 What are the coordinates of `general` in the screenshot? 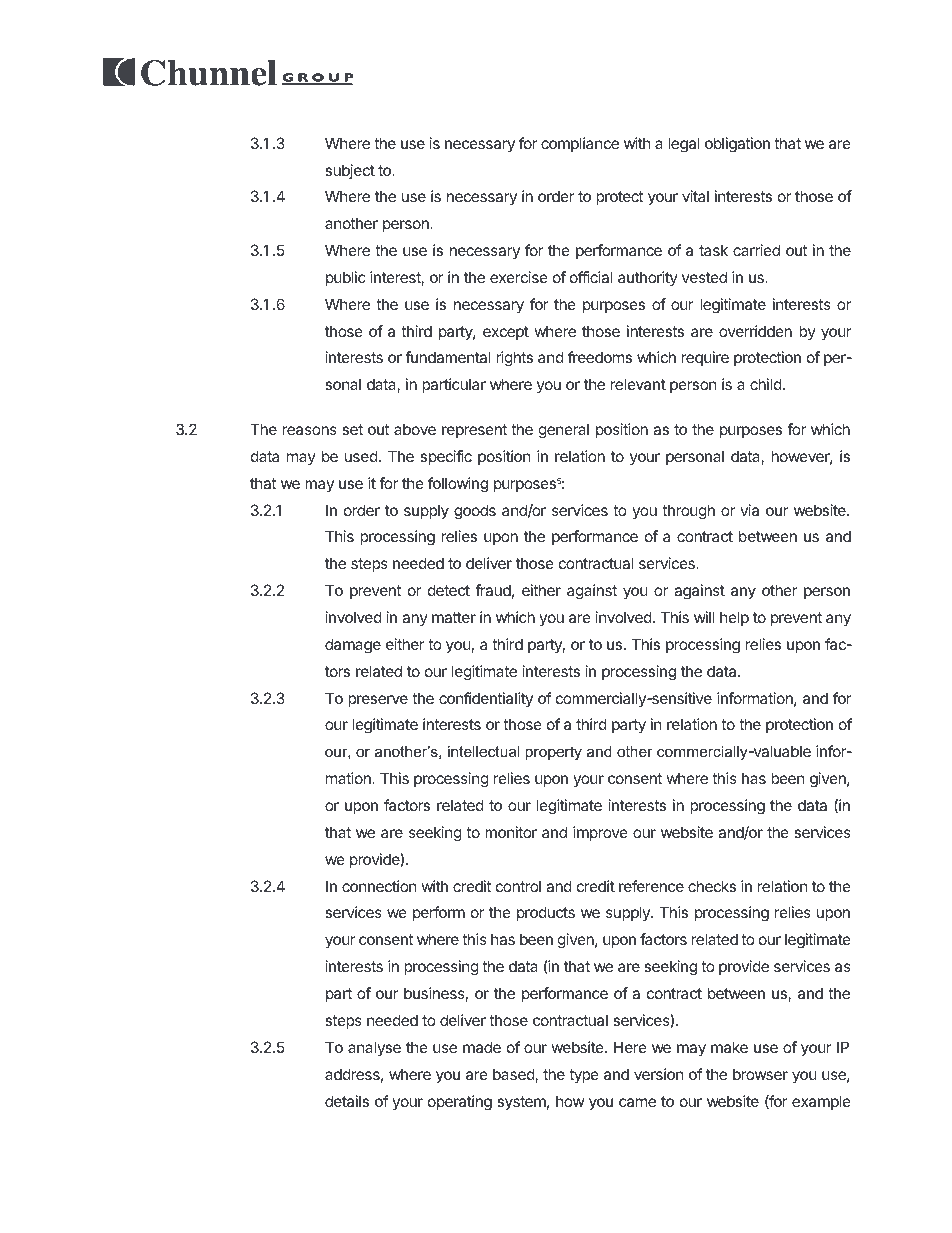 It's located at (564, 431).
